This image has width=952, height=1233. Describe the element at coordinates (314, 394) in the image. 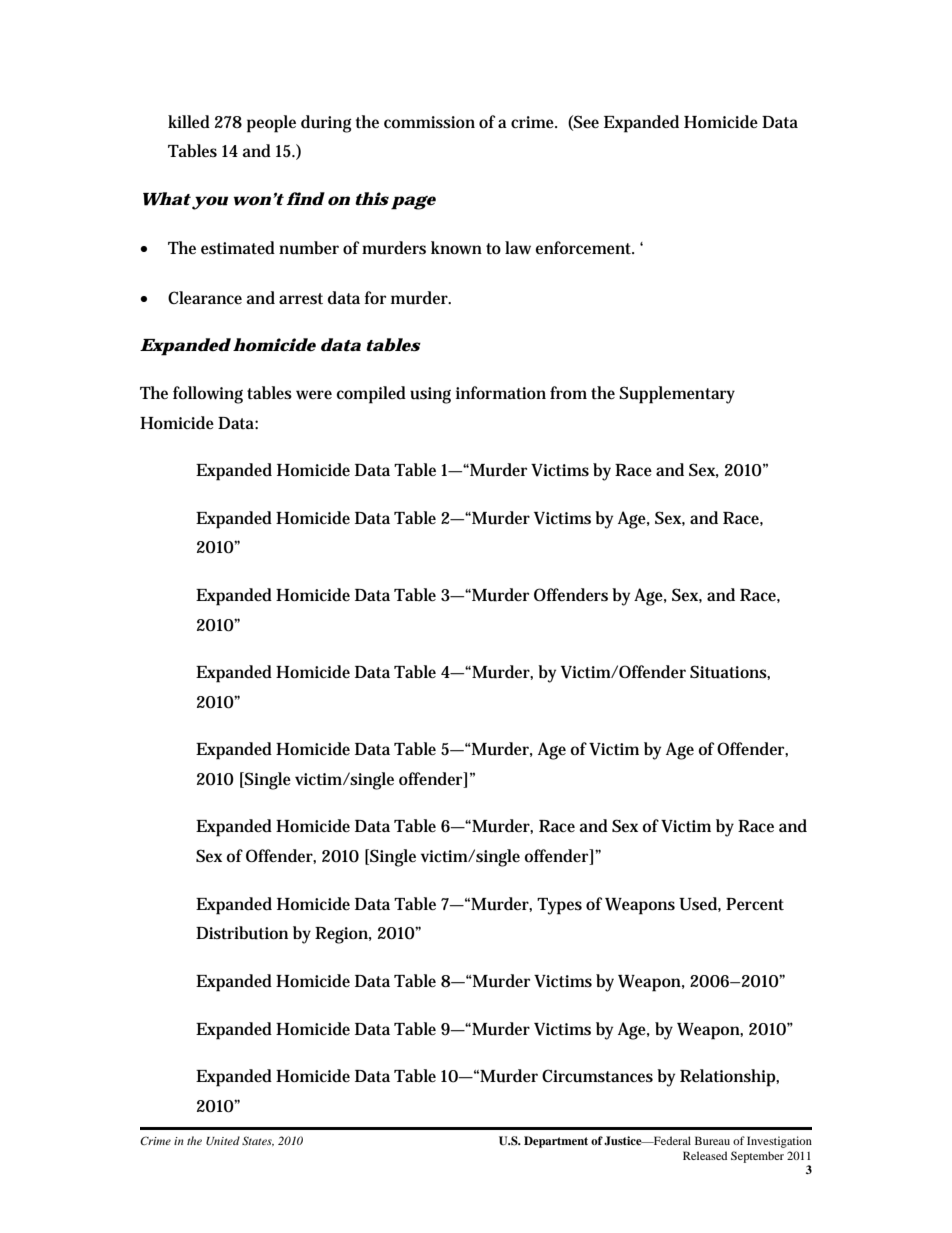

I see `were` at that location.
